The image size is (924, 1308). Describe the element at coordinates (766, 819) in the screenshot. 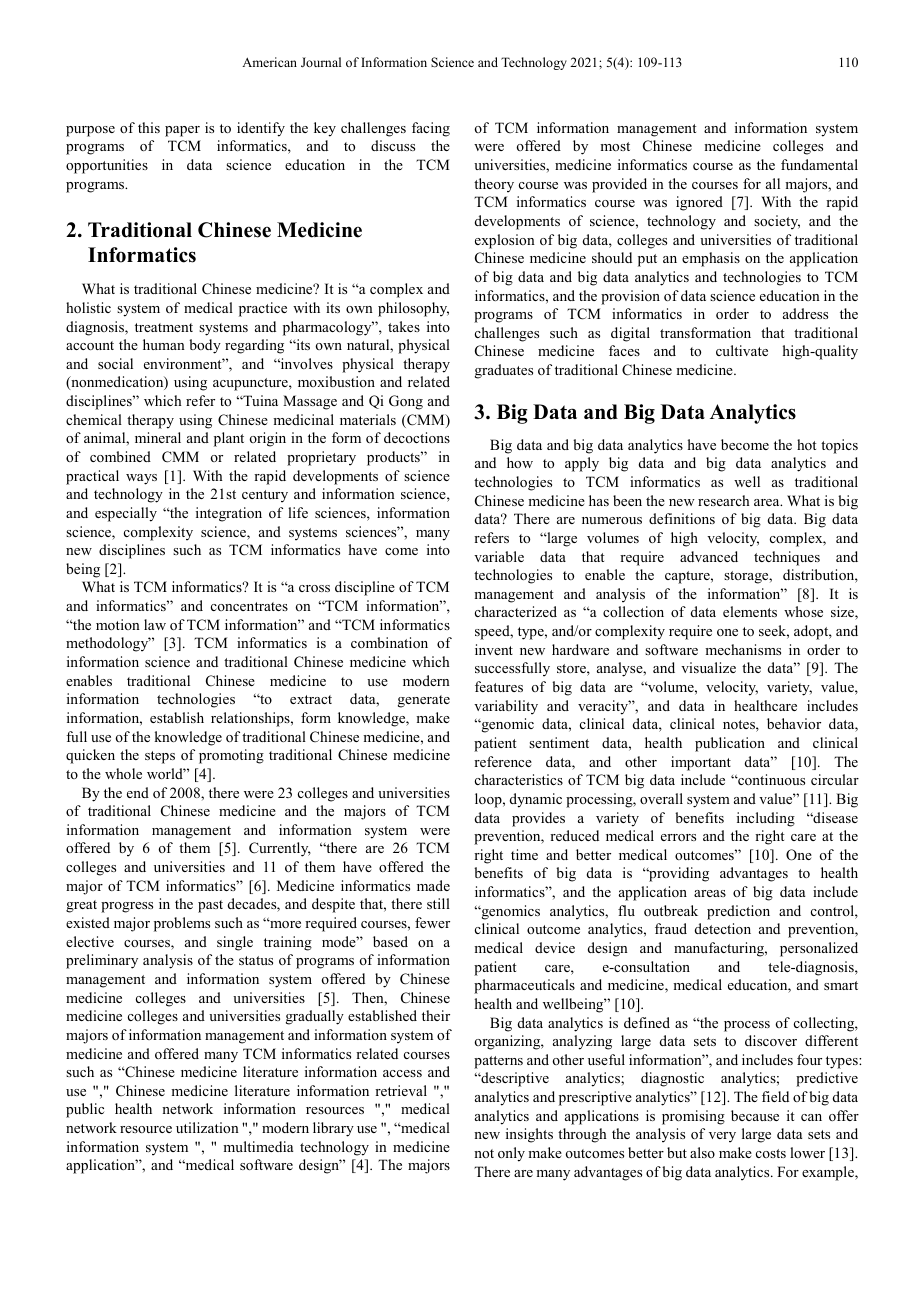

I see `including` at that location.
